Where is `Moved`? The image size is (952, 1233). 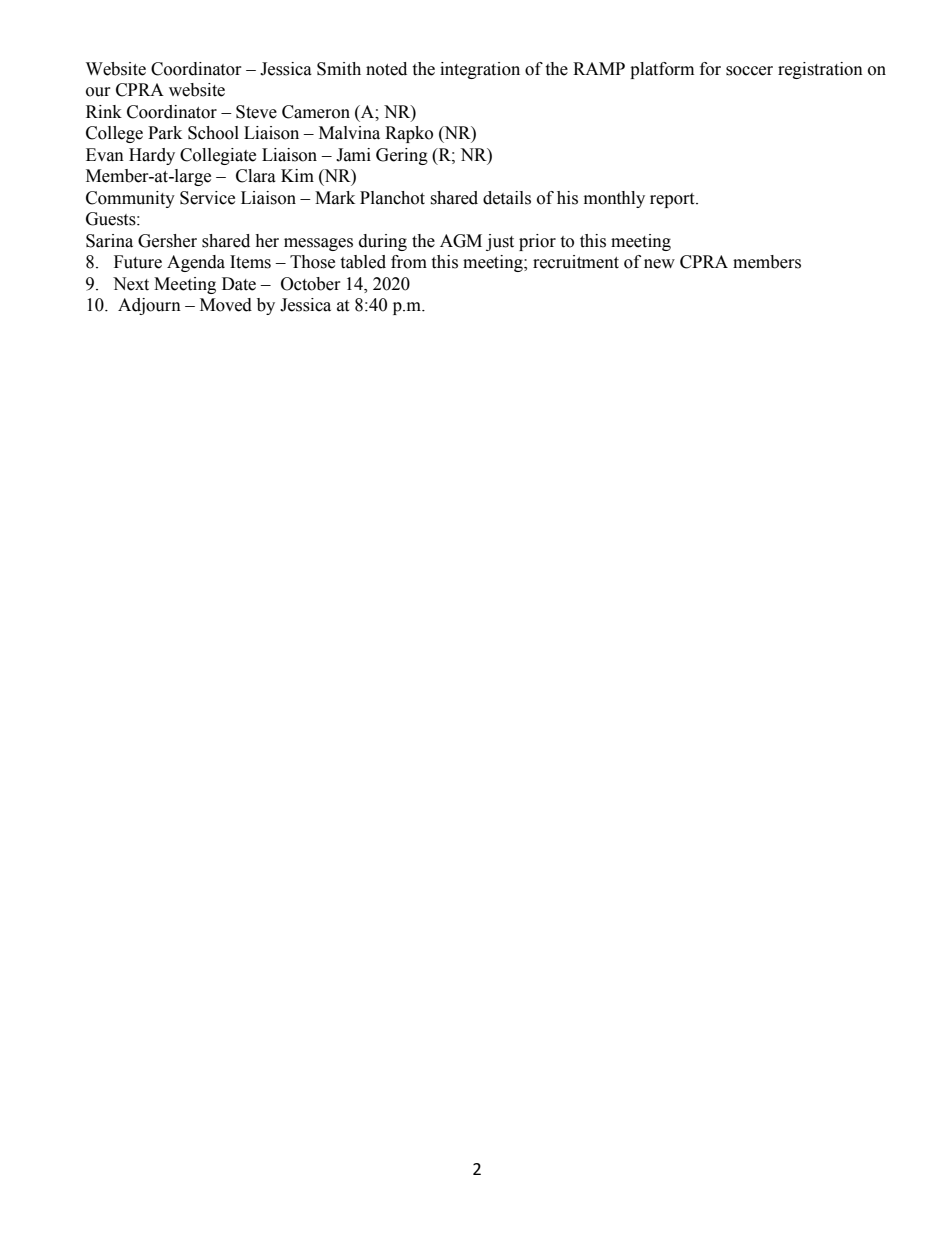
Moved is located at coordinates (226, 305).
